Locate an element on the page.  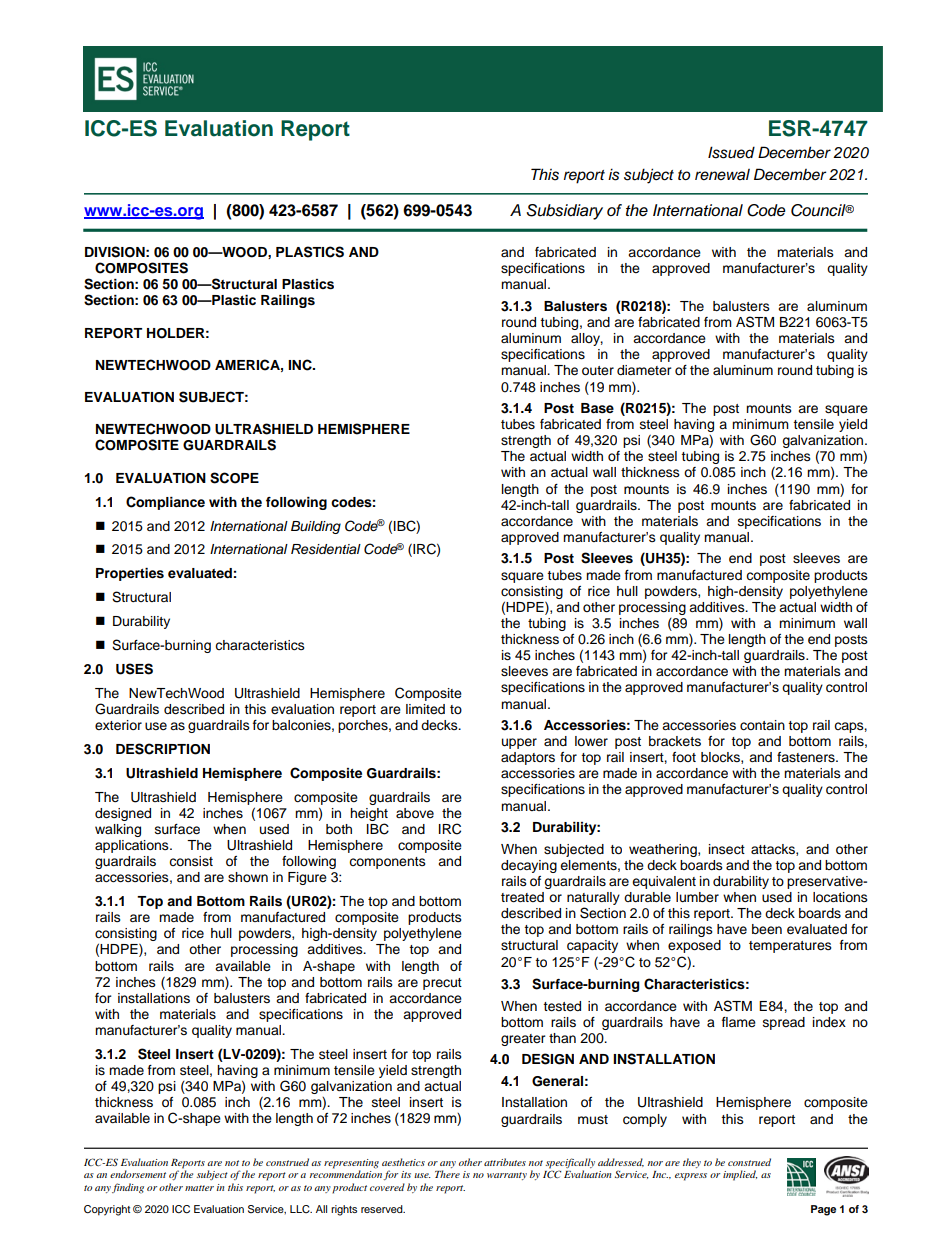
matter is located at coordinates (199, 1188).
